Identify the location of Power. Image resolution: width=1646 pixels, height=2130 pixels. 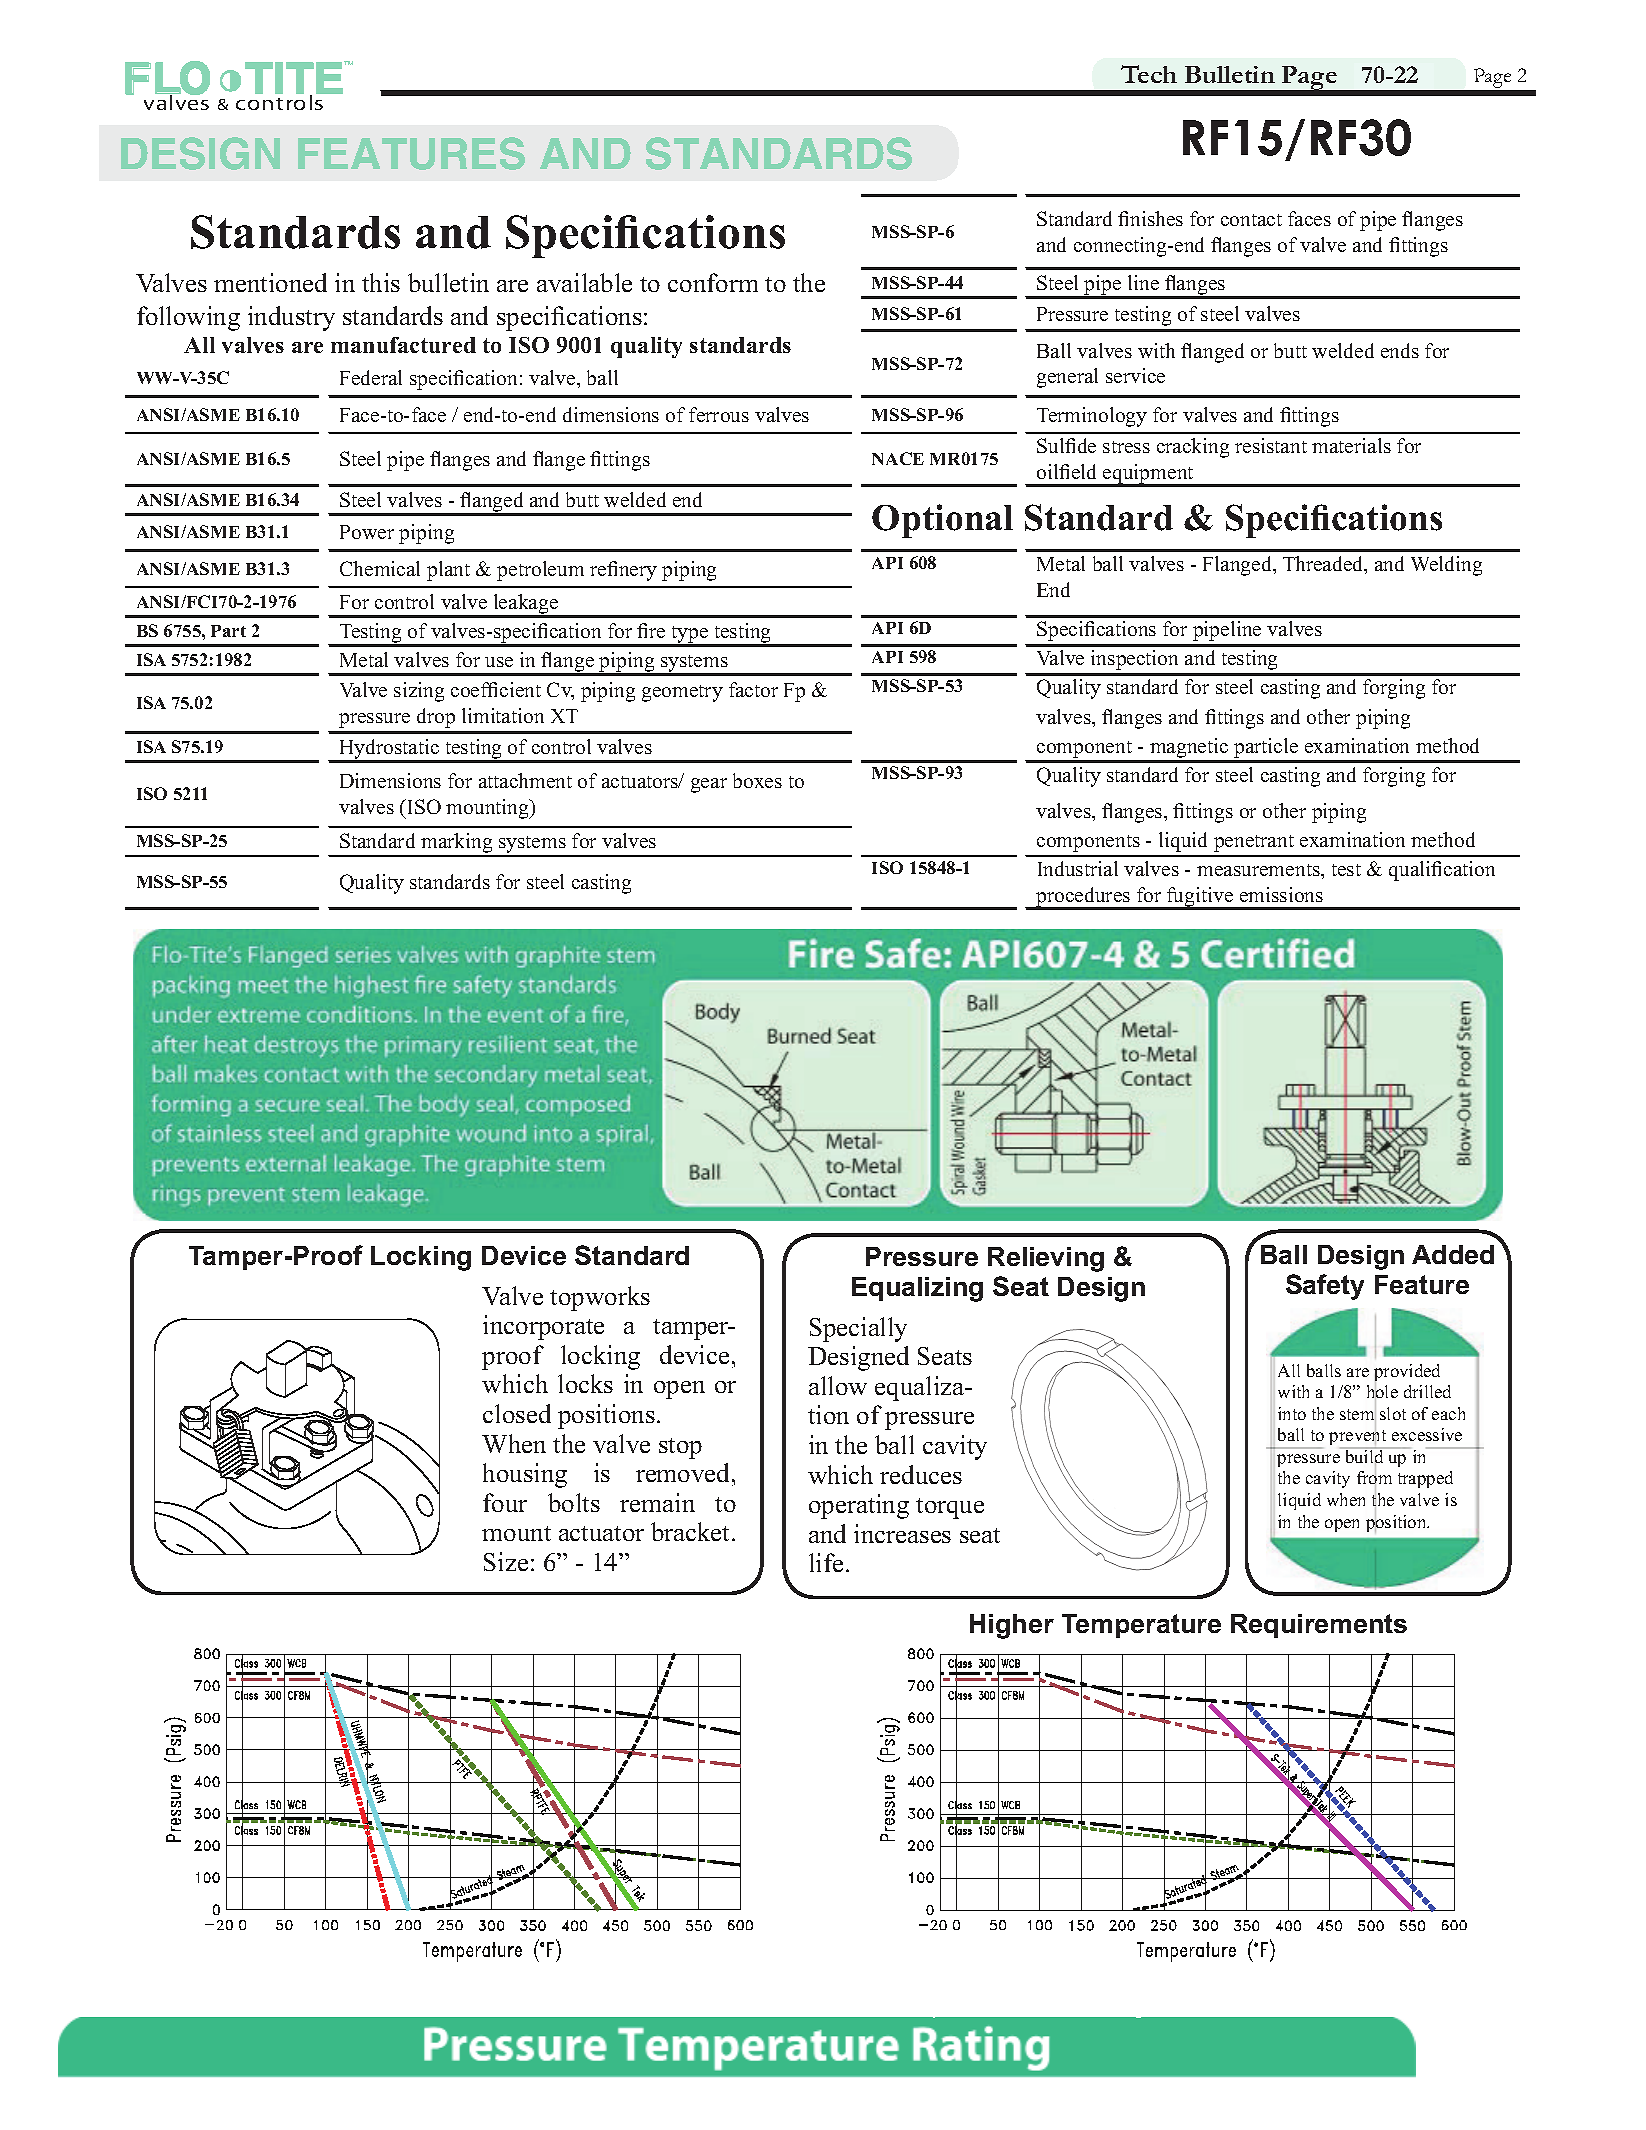
(367, 532).
